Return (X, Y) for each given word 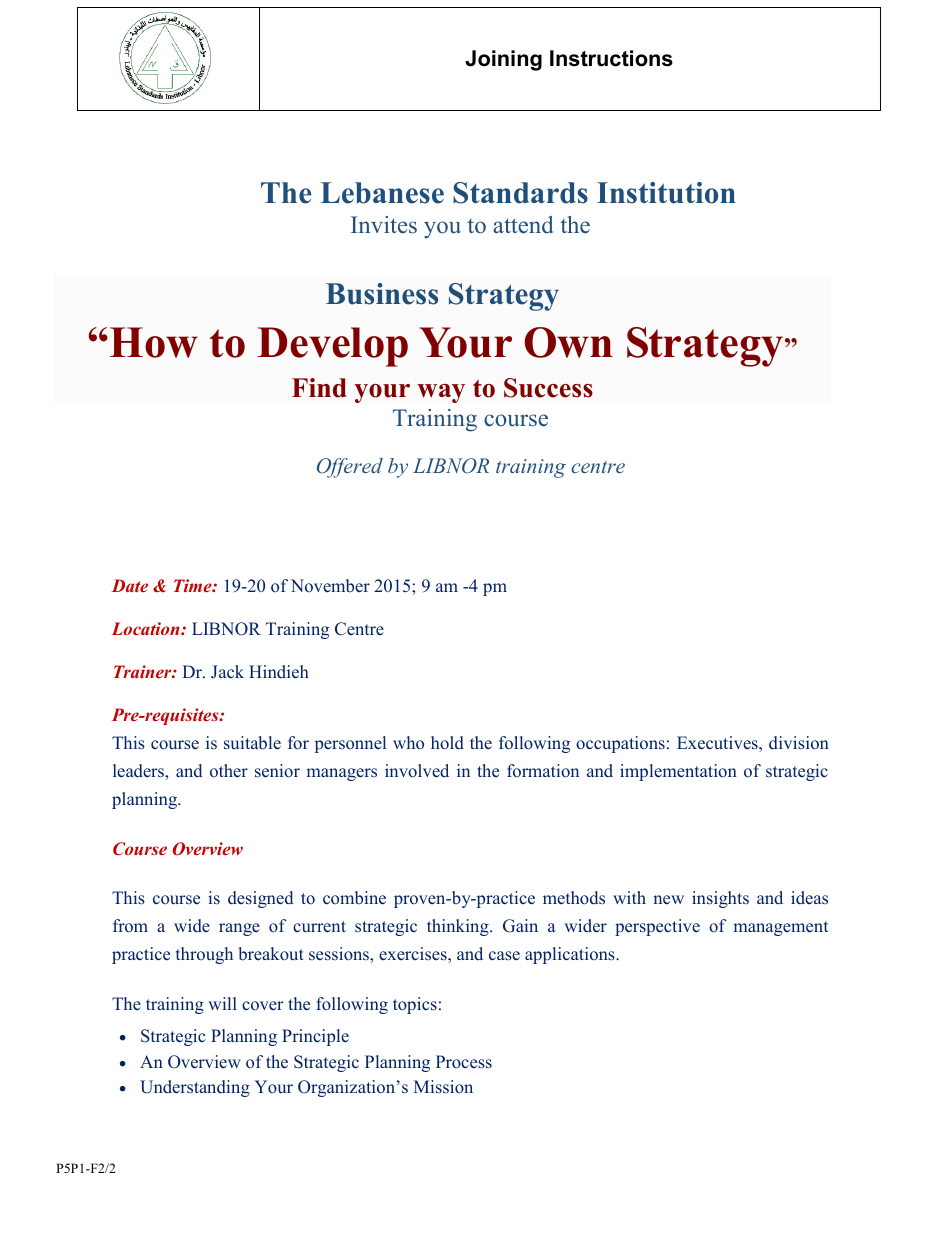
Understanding (195, 1088)
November (330, 586)
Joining (503, 60)
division (799, 743)
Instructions (611, 58)
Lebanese (382, 193)
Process (464, 1062)
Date (130, 585)
